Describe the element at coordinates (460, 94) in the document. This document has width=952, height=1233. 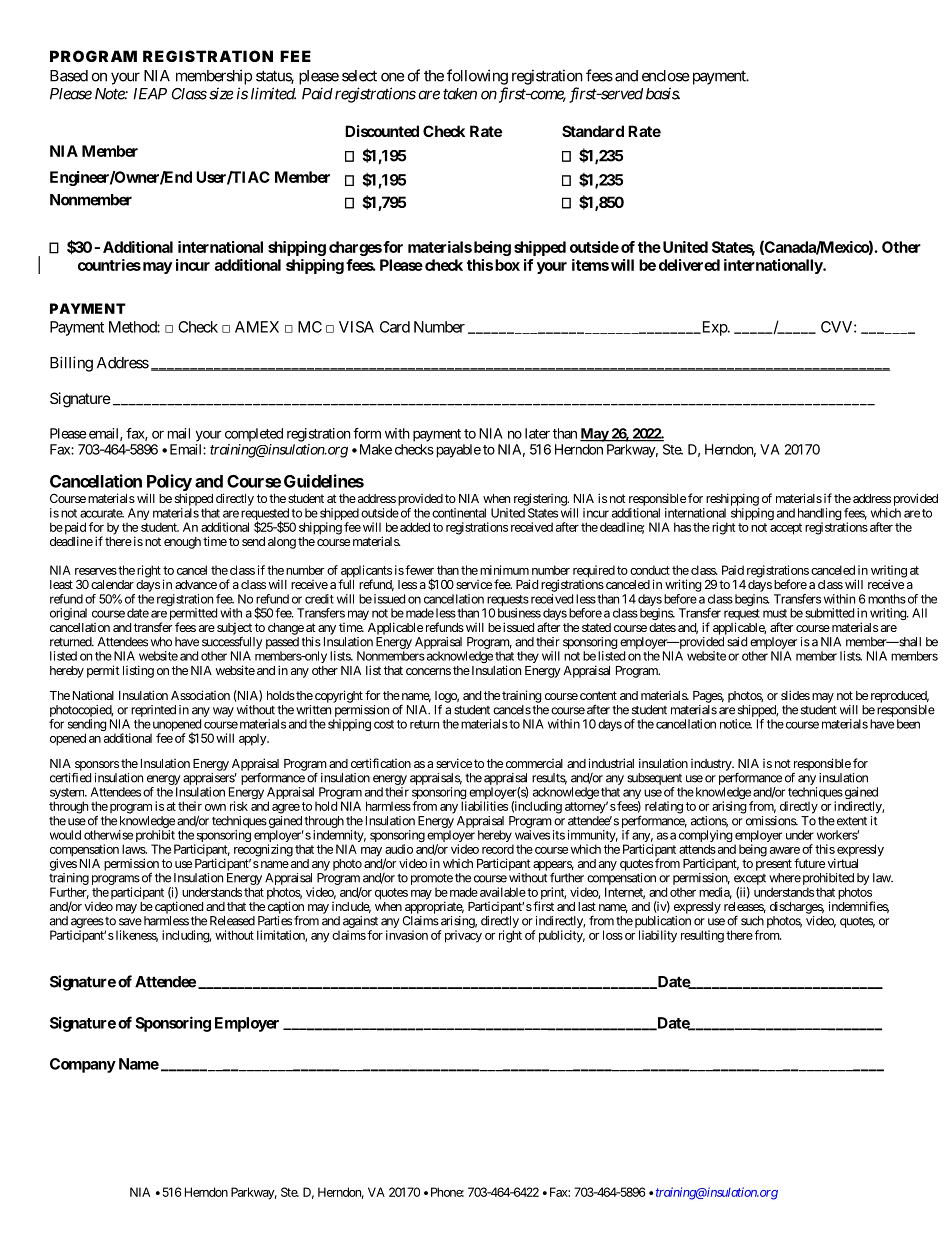
I see `taken` at that location.
